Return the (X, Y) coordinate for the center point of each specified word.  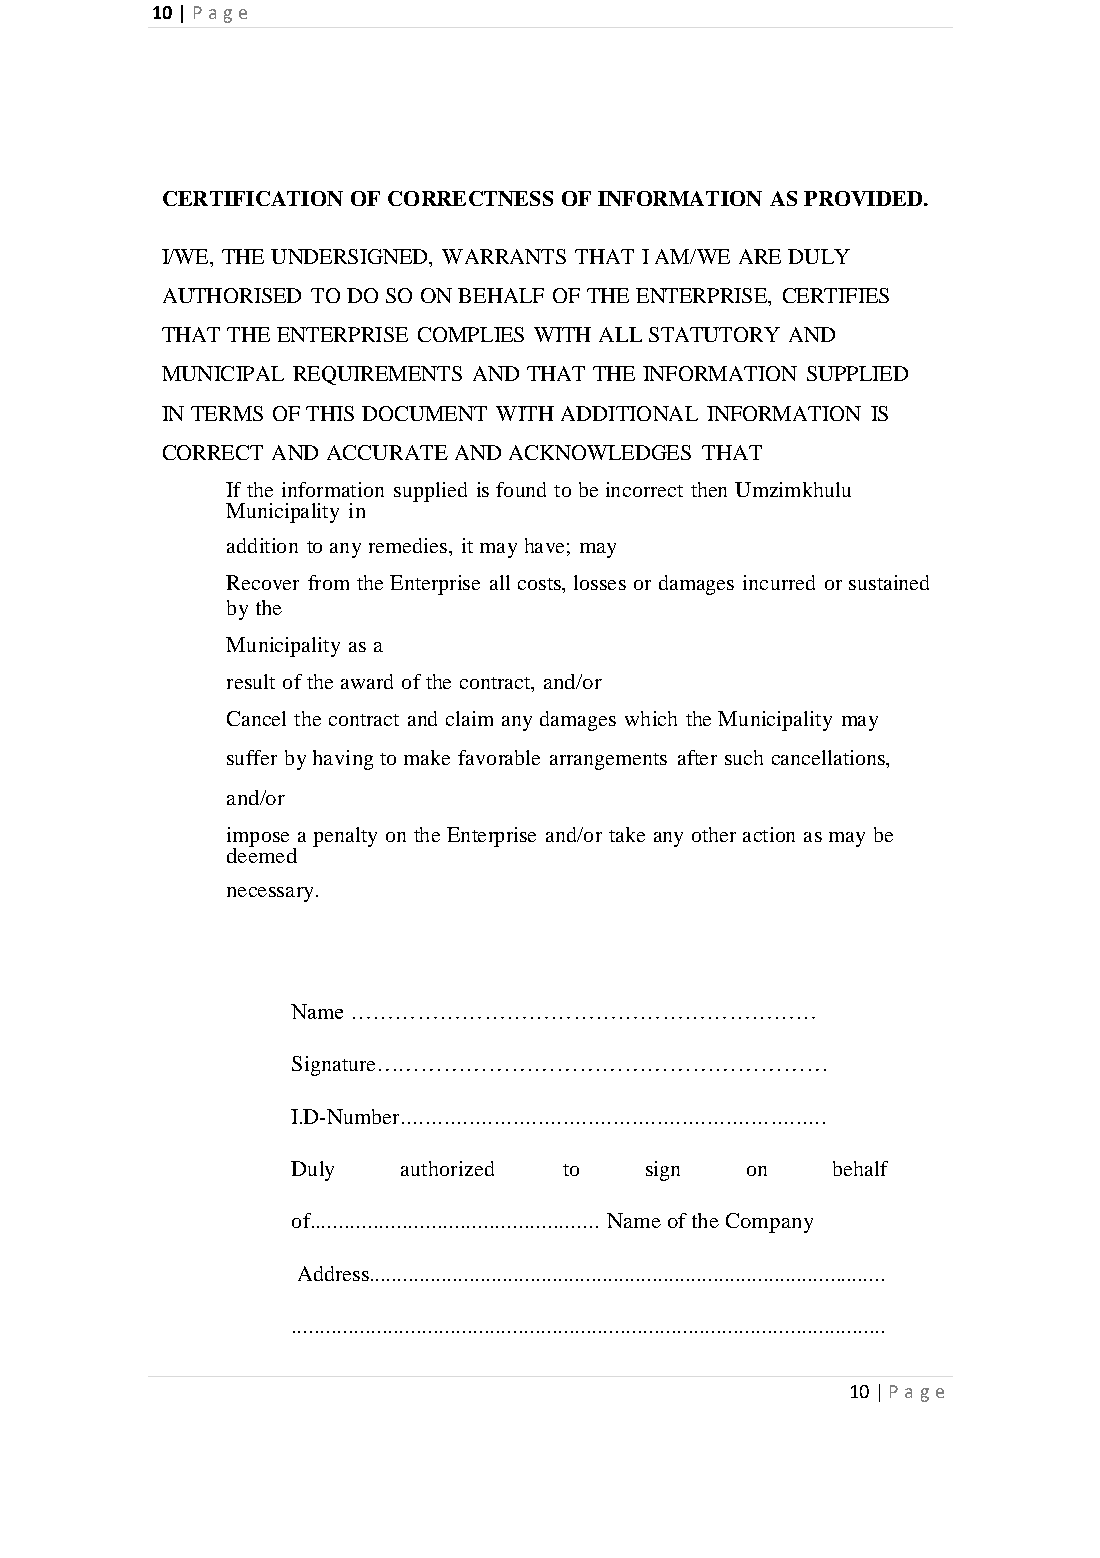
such (744, 757)
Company (769, 1223)
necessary (272, 894)
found (521, 489)
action (769, 834)
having (343, 760)
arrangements (608, 761)
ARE (760, 256)
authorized (447, 1168)
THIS (330, 413)
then (709, 489)
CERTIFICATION (253, 198)
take (627, 834)
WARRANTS (504, 256)
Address (333, 1273)
